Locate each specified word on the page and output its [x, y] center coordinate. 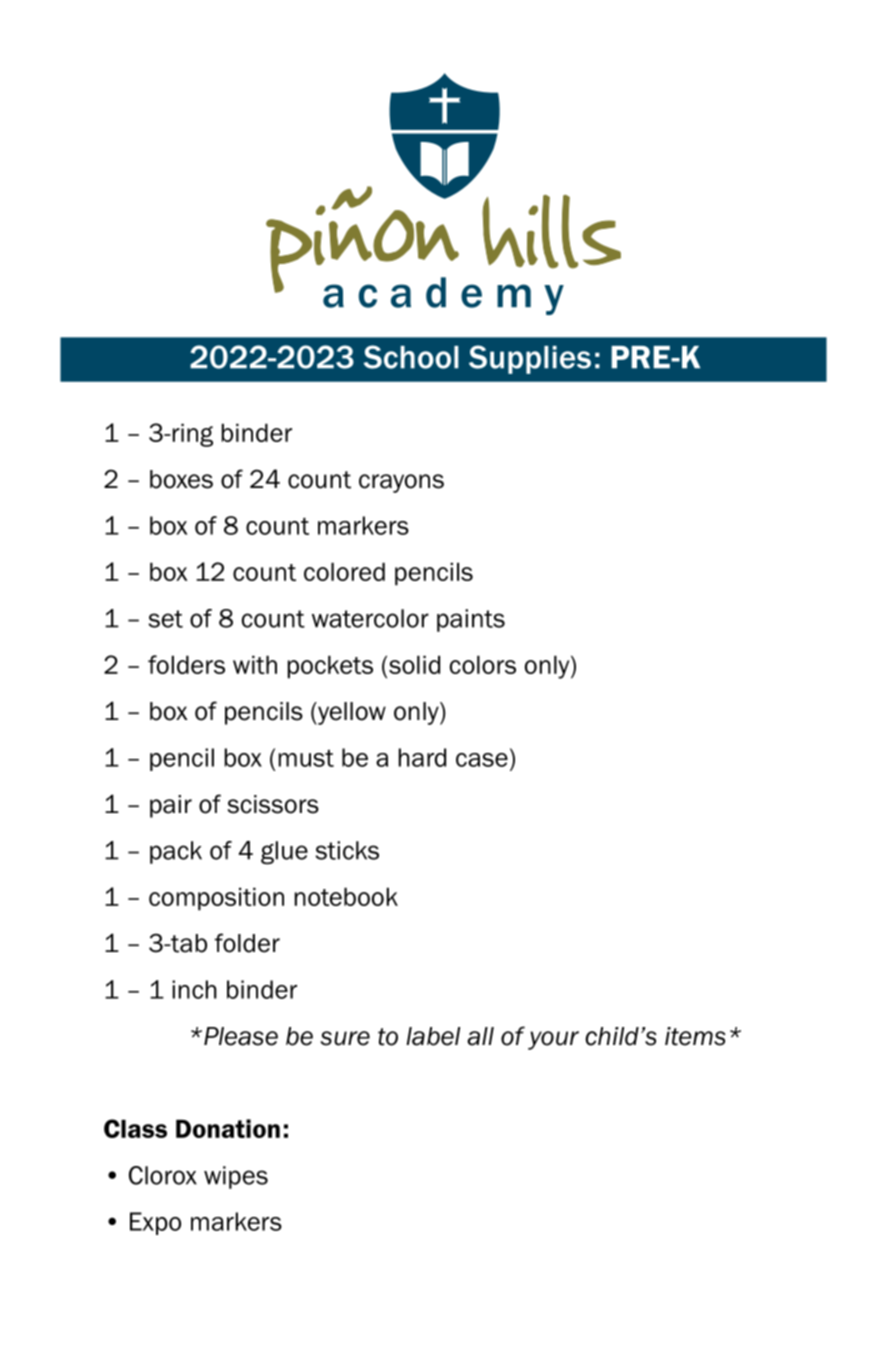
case [482, 760]
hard [422, 757]
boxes [181, 479]
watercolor [370, 618]
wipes [236, 1177]
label [433, 1036]
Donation [228, 1128]
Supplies [530, 359]
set [165, 619]
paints [471, 620]
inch [194, 989]
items [695, 1036]
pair [171, 806]
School [411, 357]
